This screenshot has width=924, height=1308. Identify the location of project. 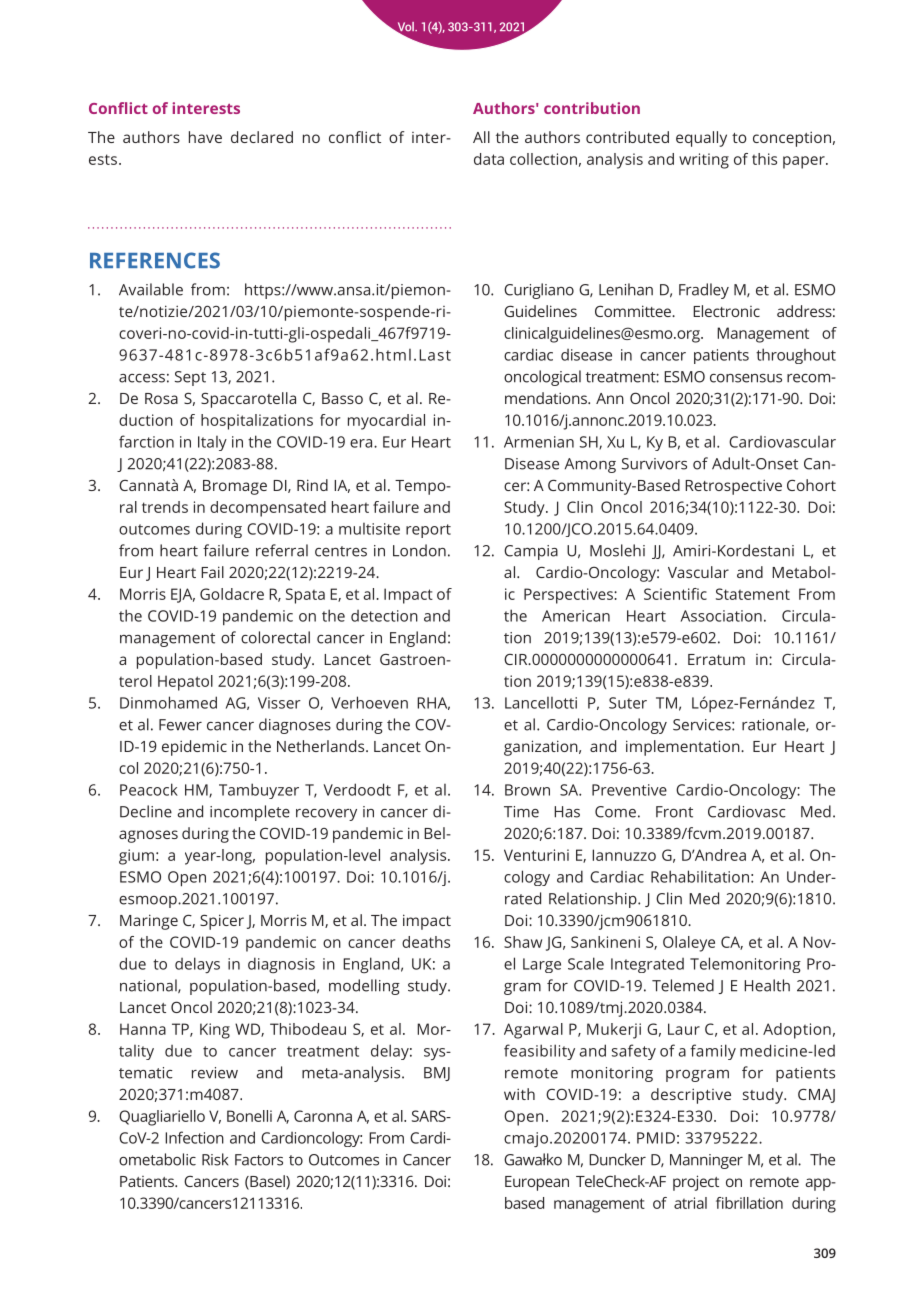
(696, 1183).
